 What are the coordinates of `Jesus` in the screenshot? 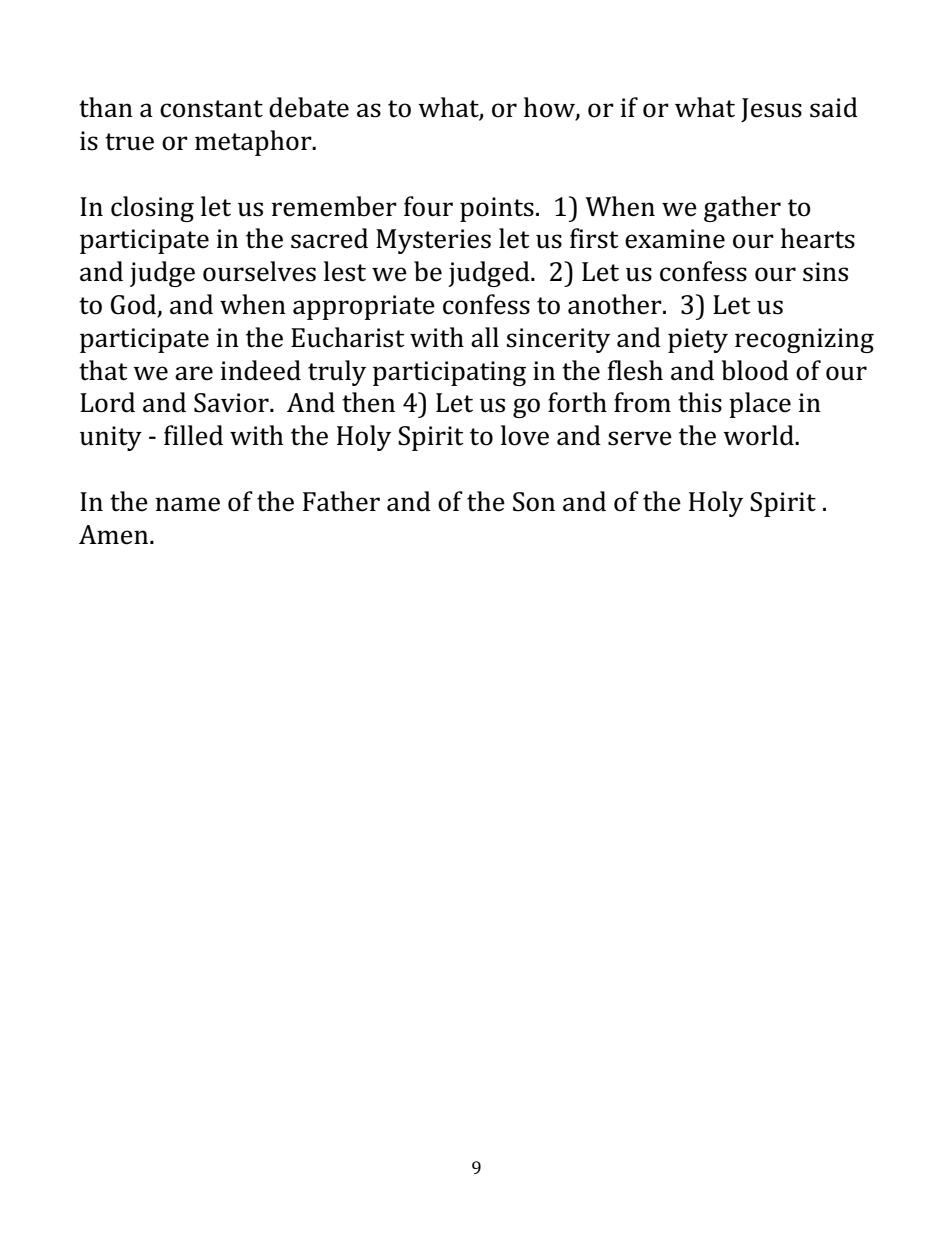 It's located at (771, 110).
